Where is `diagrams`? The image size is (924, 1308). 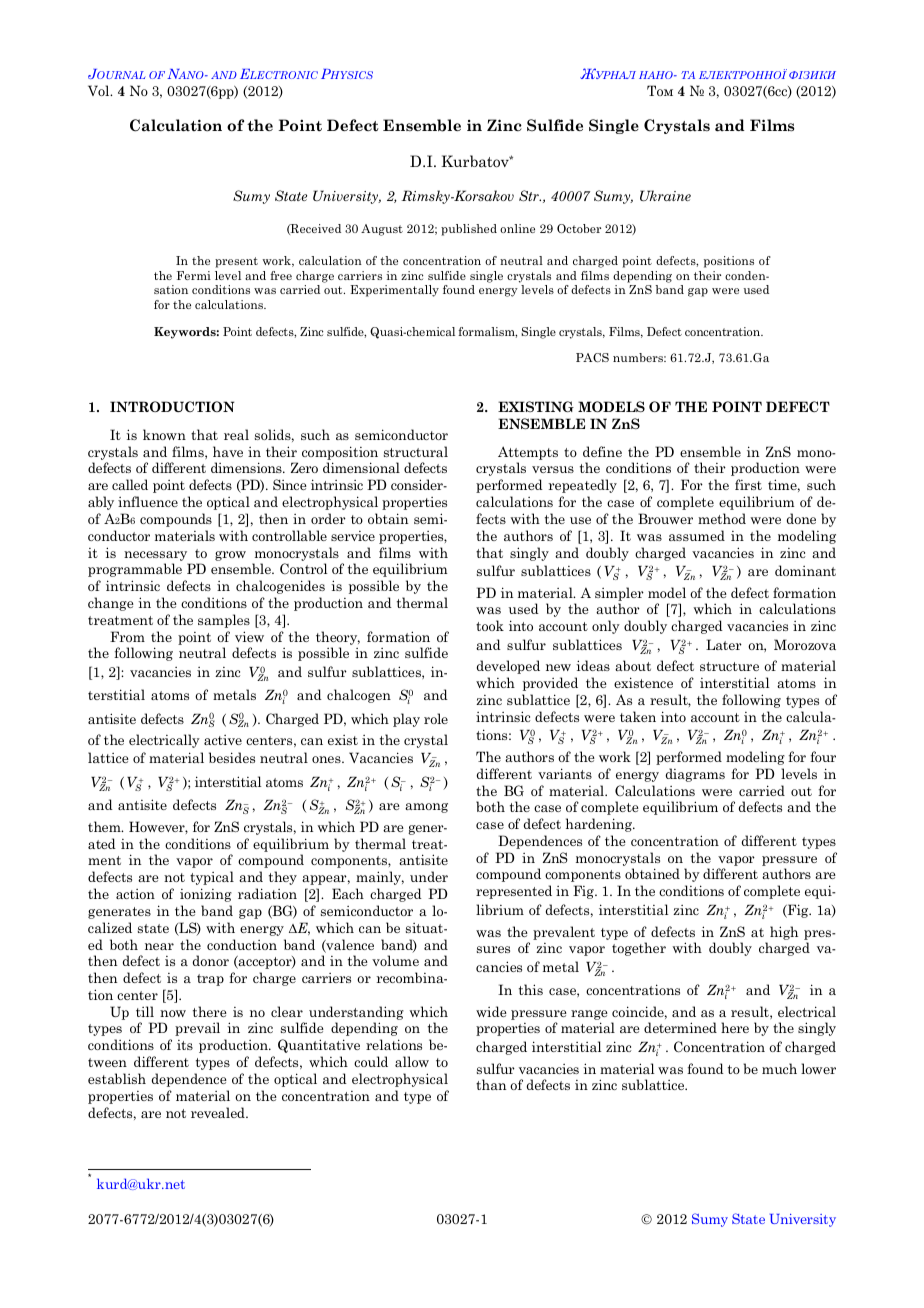
diagrams is located at coordinates (695, 775).
